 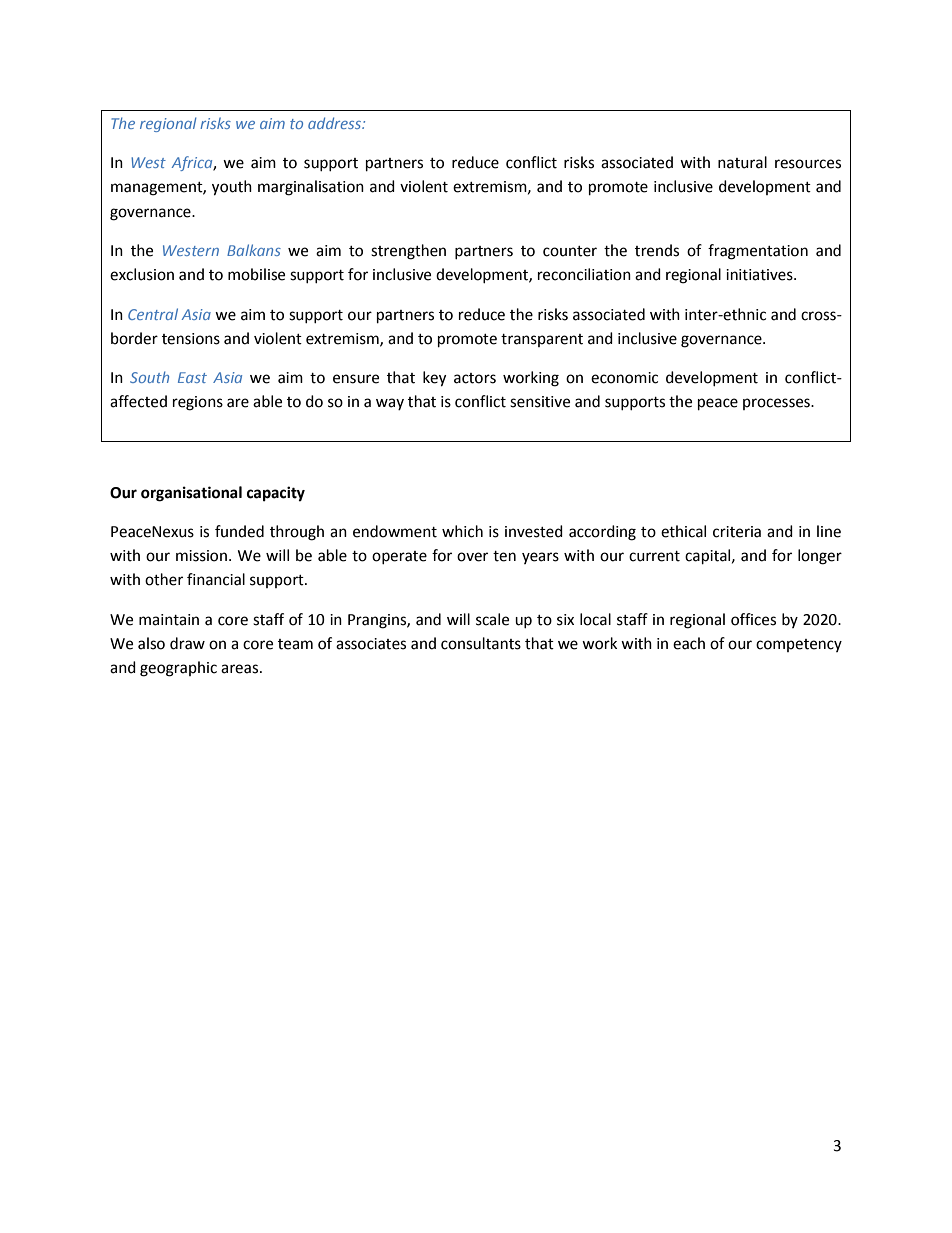 What do you see at coordinates (777, 404) in the image?
I see `processes` at bounding box center [777, 404].
